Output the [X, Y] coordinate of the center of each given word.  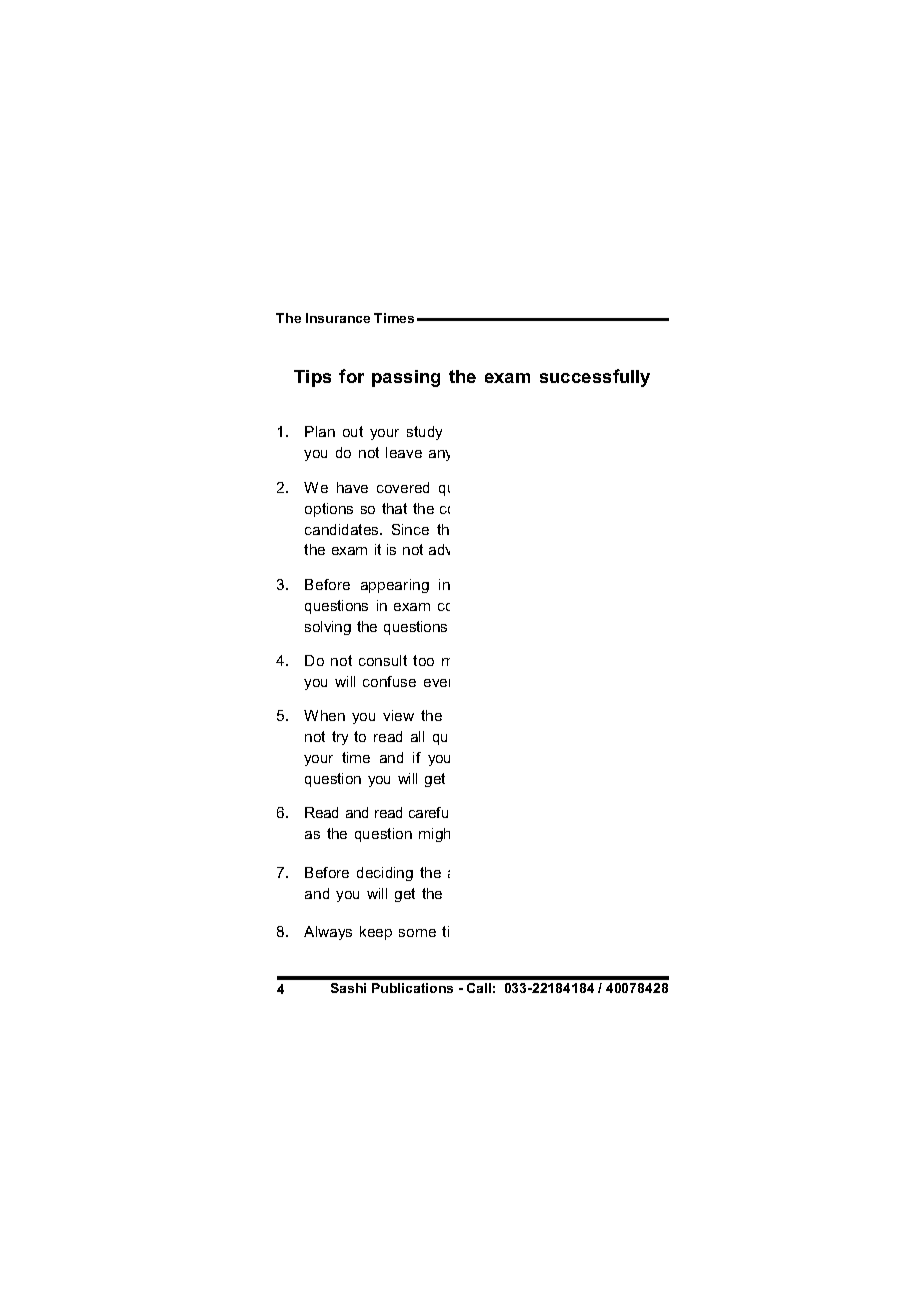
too [423, 660]
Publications [412, 988]
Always [328, 933]
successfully [595, 378]
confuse [389, 681]
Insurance [338, 318]
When [324, 715]
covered [403, 487]
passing [406, 378]
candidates [343, 529]
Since [410, 529]
